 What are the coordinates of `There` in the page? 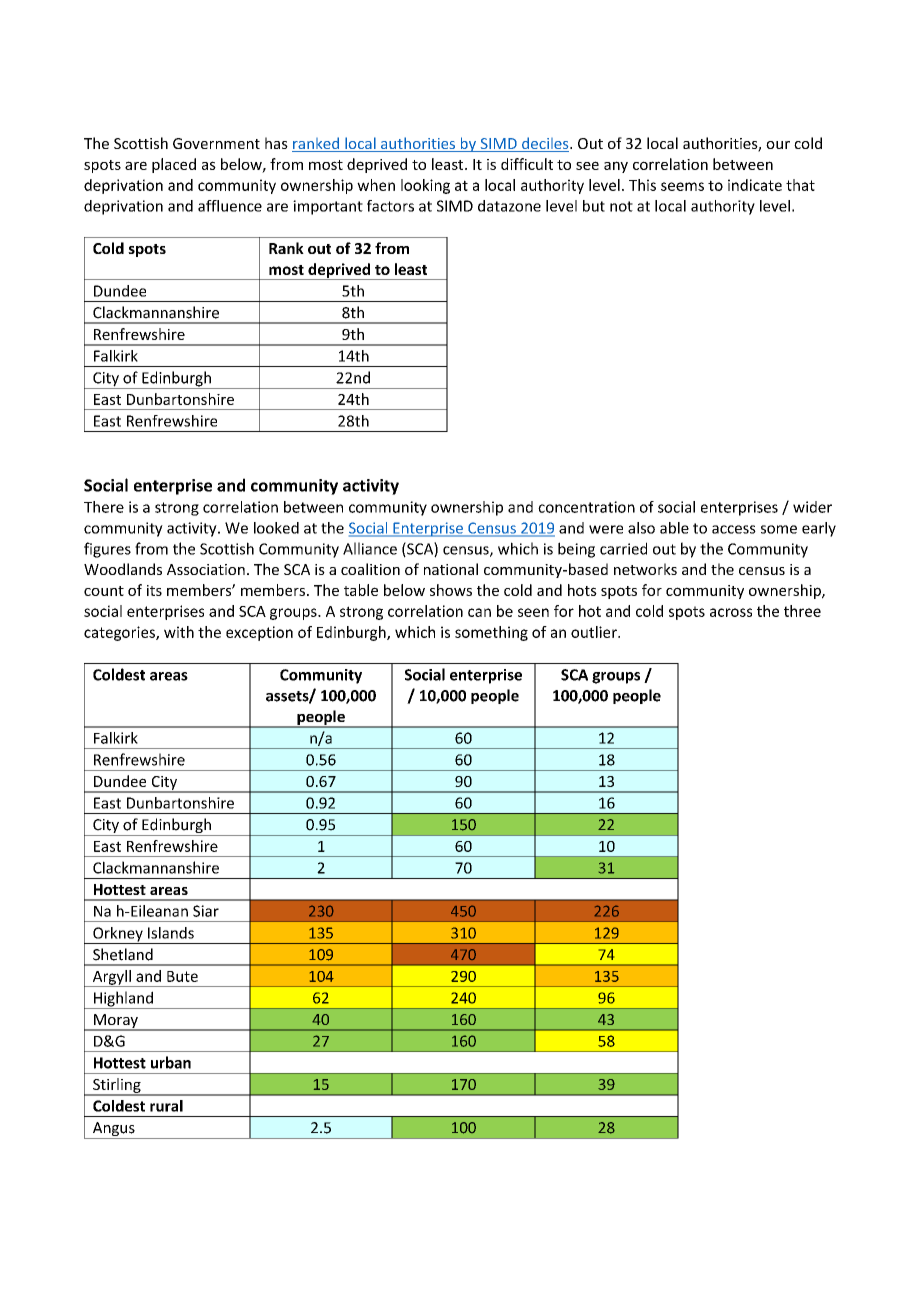 It's located at (104, 507).
